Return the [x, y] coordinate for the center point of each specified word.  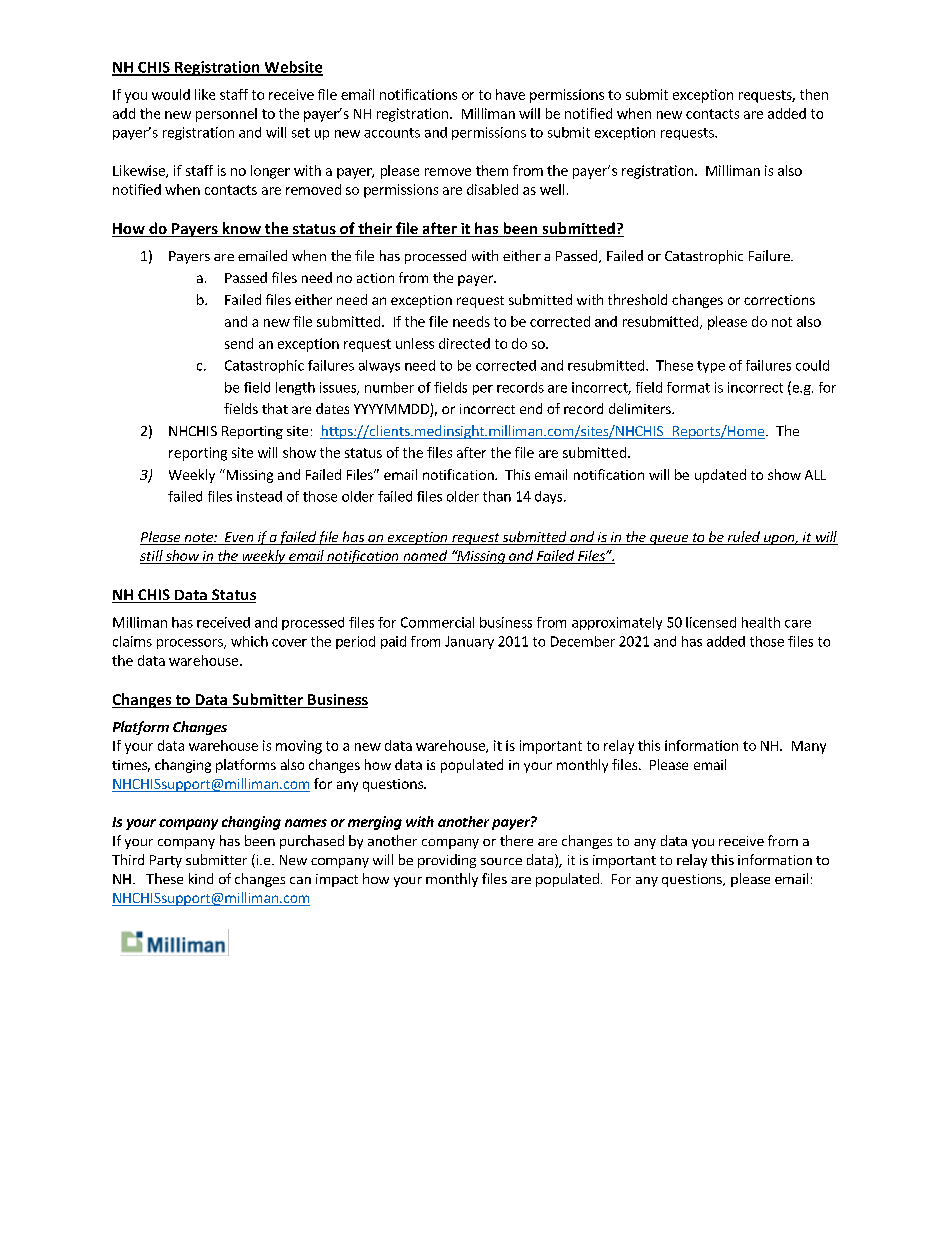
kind [201, 878]
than [497, 496]
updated [720, 476]
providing [447, 861]
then [814, 94]
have [510, 94]
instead [259, 496]
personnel [226, 115]
